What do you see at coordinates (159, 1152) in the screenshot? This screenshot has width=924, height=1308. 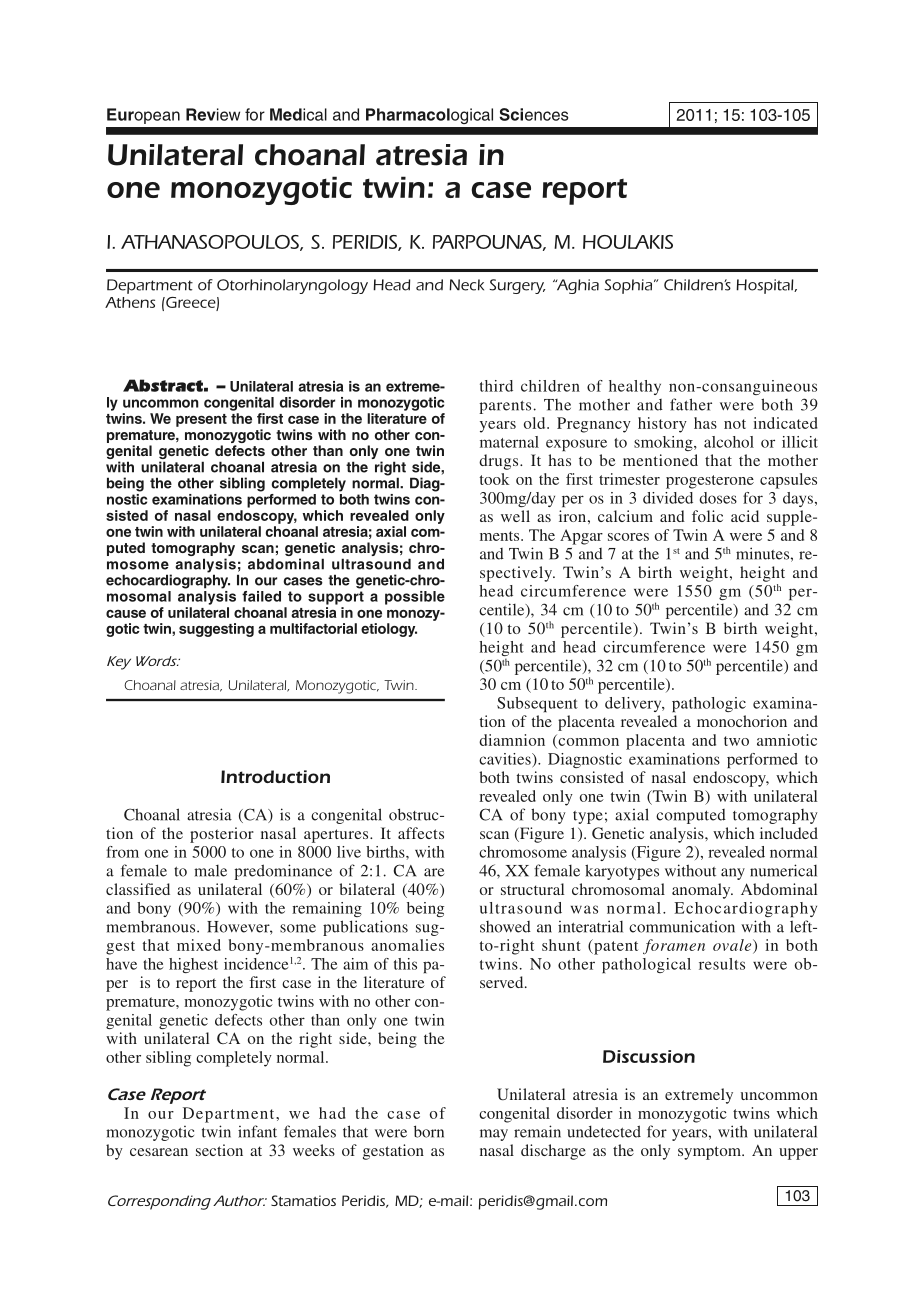 I see `cesarean` at bounding box center [159, 1152].
